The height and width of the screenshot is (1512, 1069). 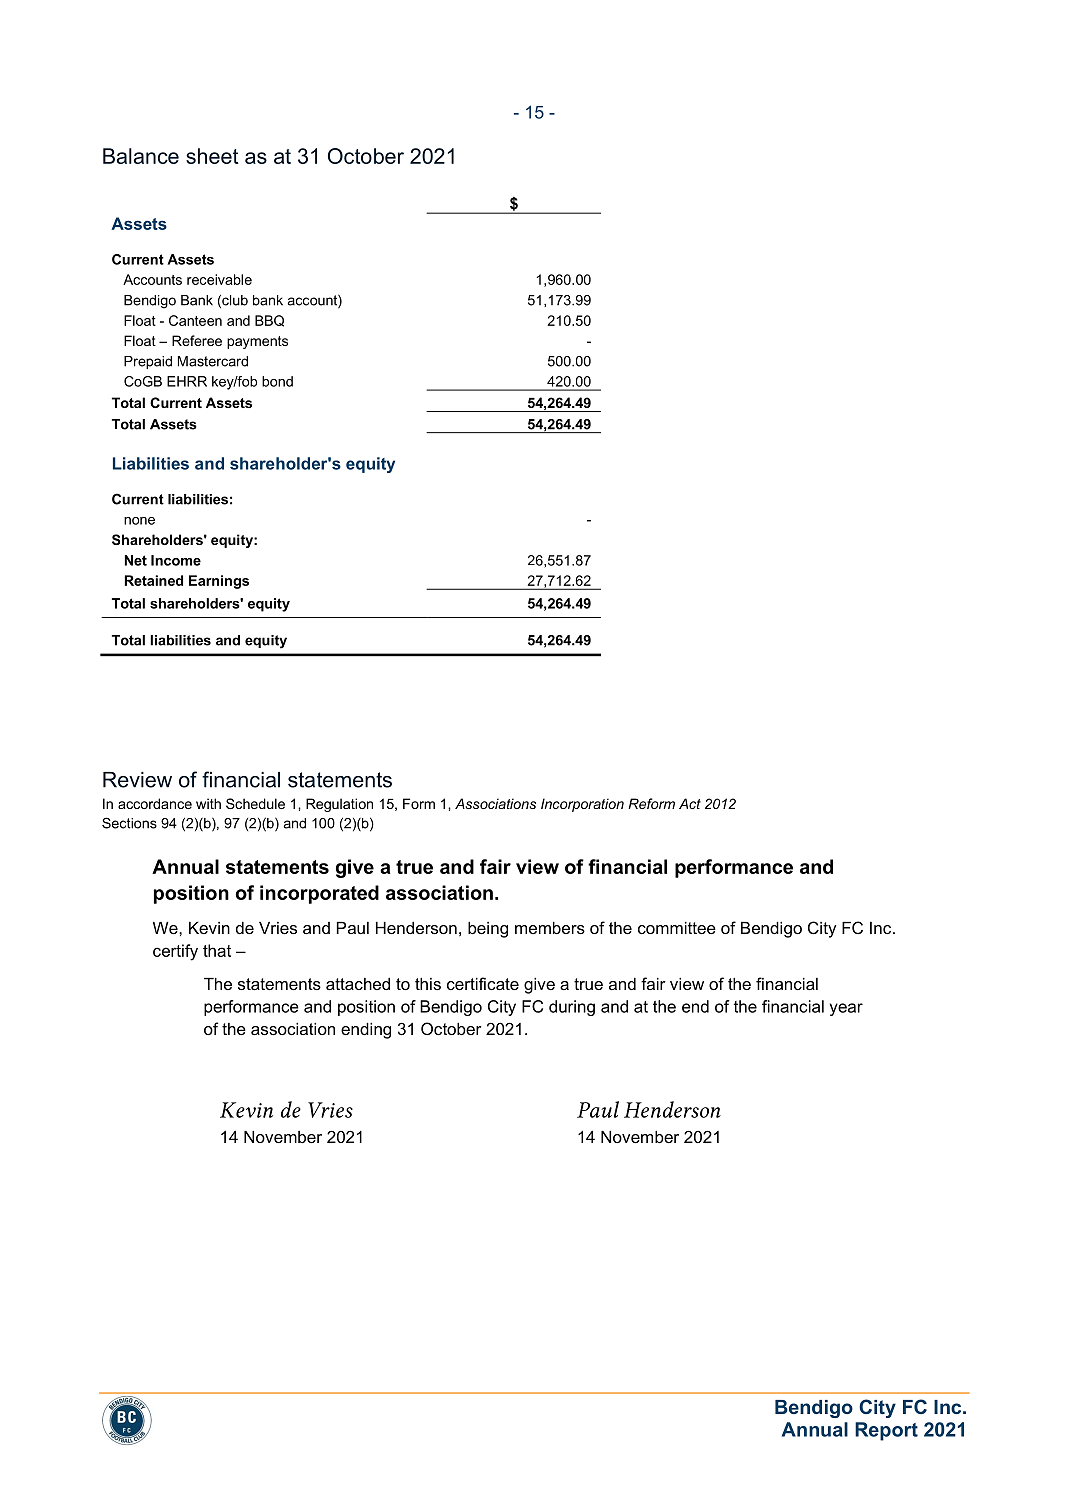 I want to click on year, so click(x=846, y=1009).
